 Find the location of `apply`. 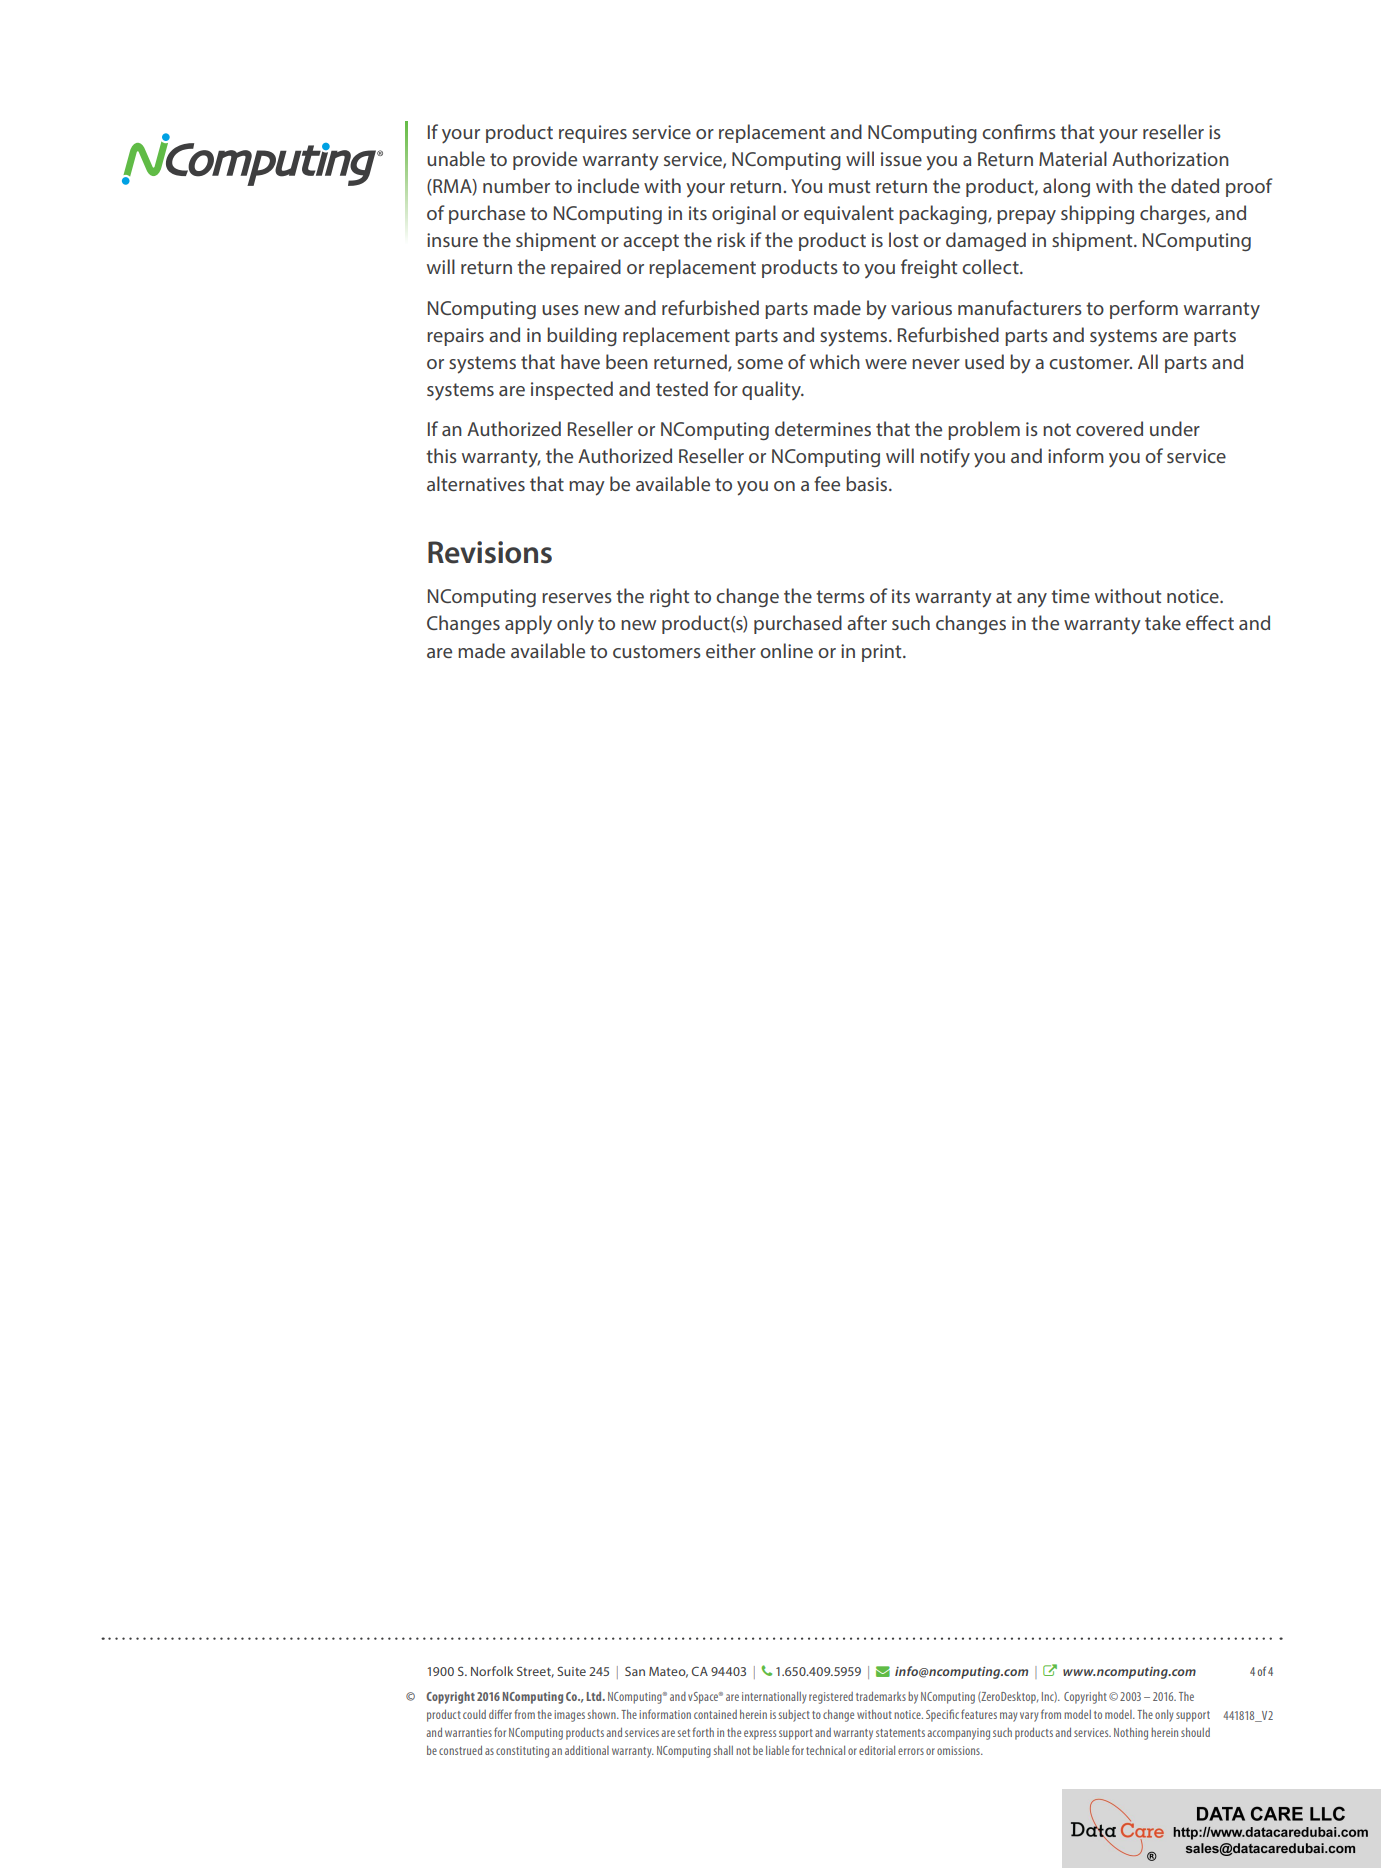

apply is located at coordinates (528, 625).
